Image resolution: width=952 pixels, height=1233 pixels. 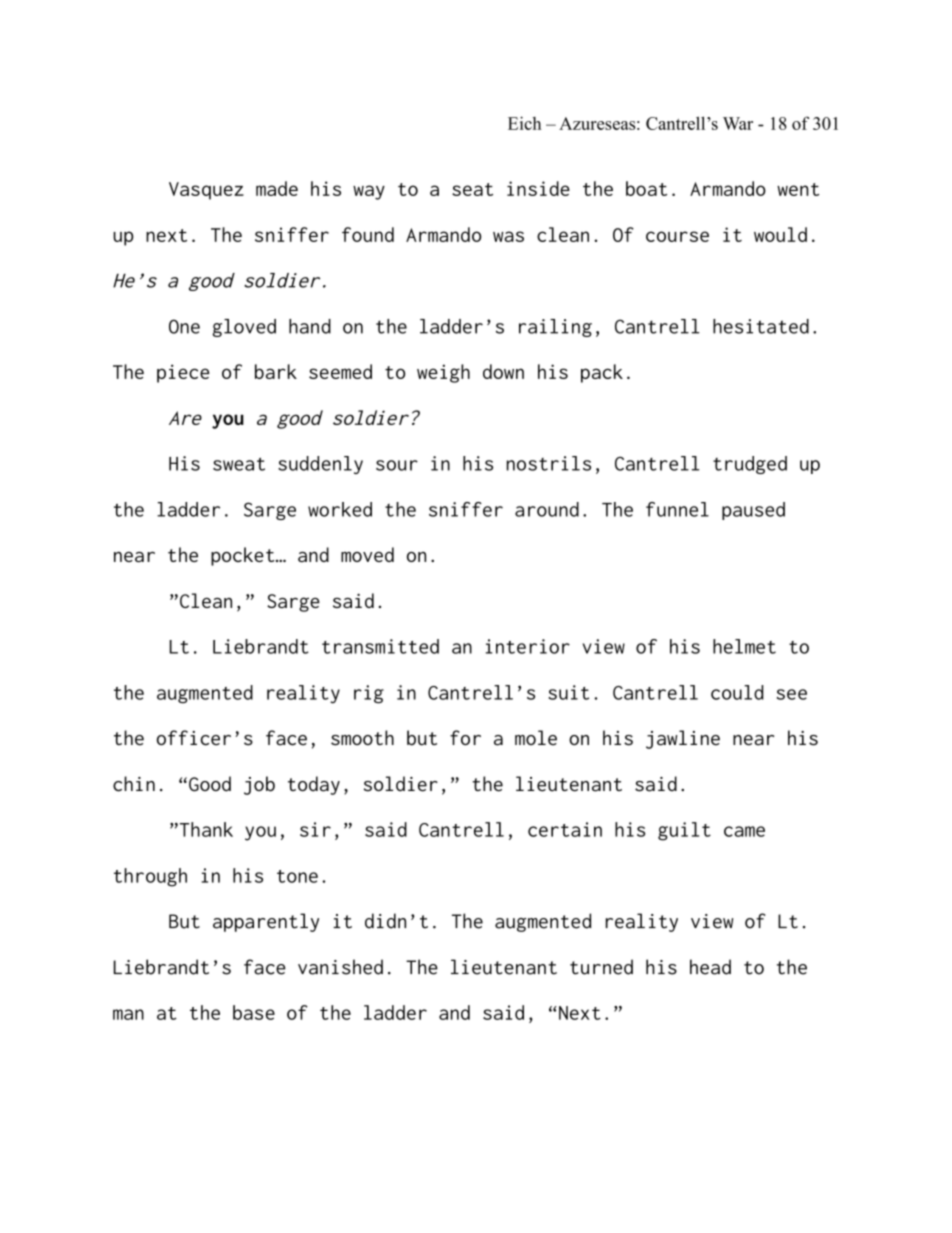 What do you see at coordinates (206, 191) in the screenshot?
I see `Vasquez` at bounding box center [206, 191].
